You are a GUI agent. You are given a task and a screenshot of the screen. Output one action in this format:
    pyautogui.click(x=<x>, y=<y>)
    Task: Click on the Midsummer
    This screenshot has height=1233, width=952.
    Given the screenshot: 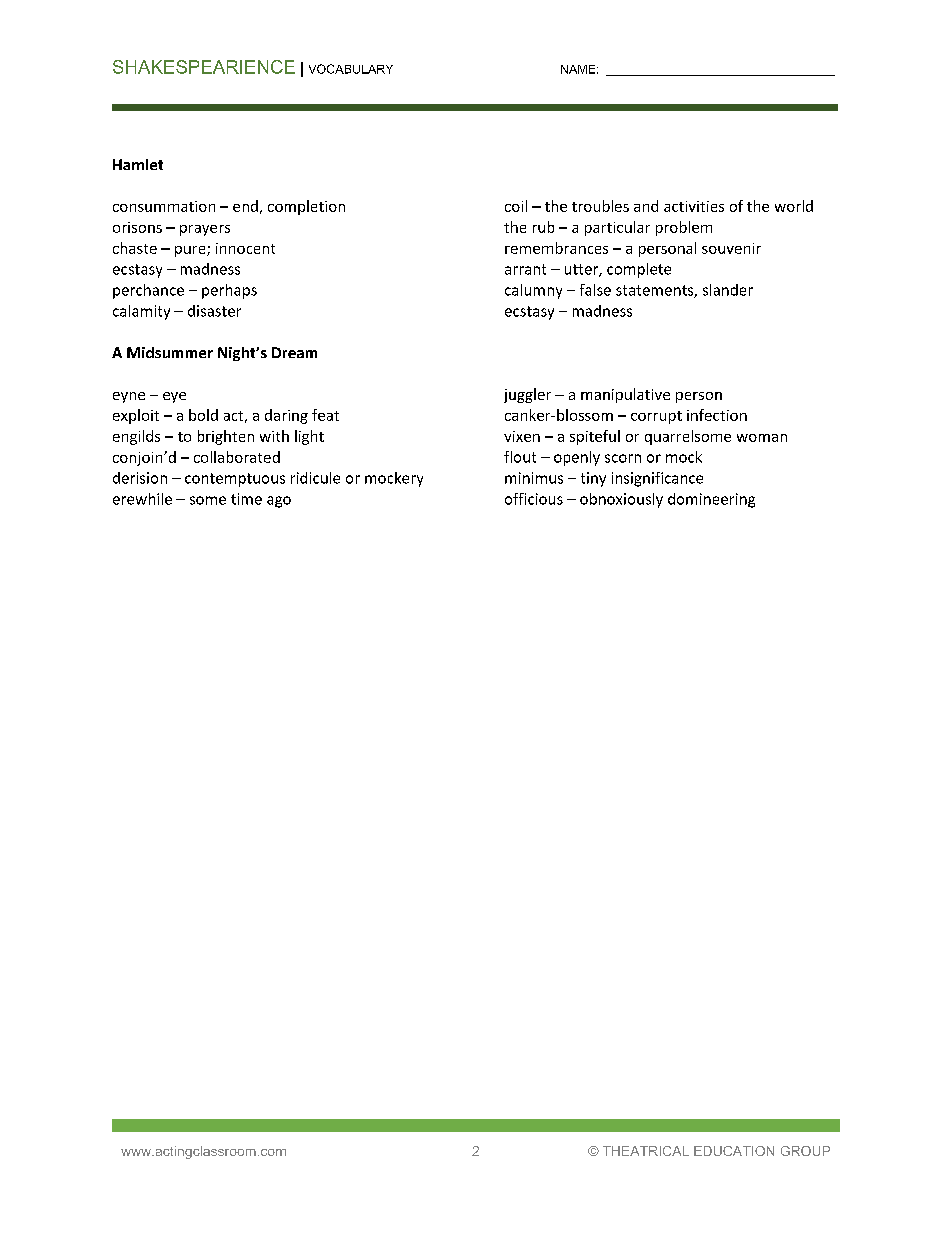 What is the action you would take?
    pyautogui.click(x=170, y=352)
